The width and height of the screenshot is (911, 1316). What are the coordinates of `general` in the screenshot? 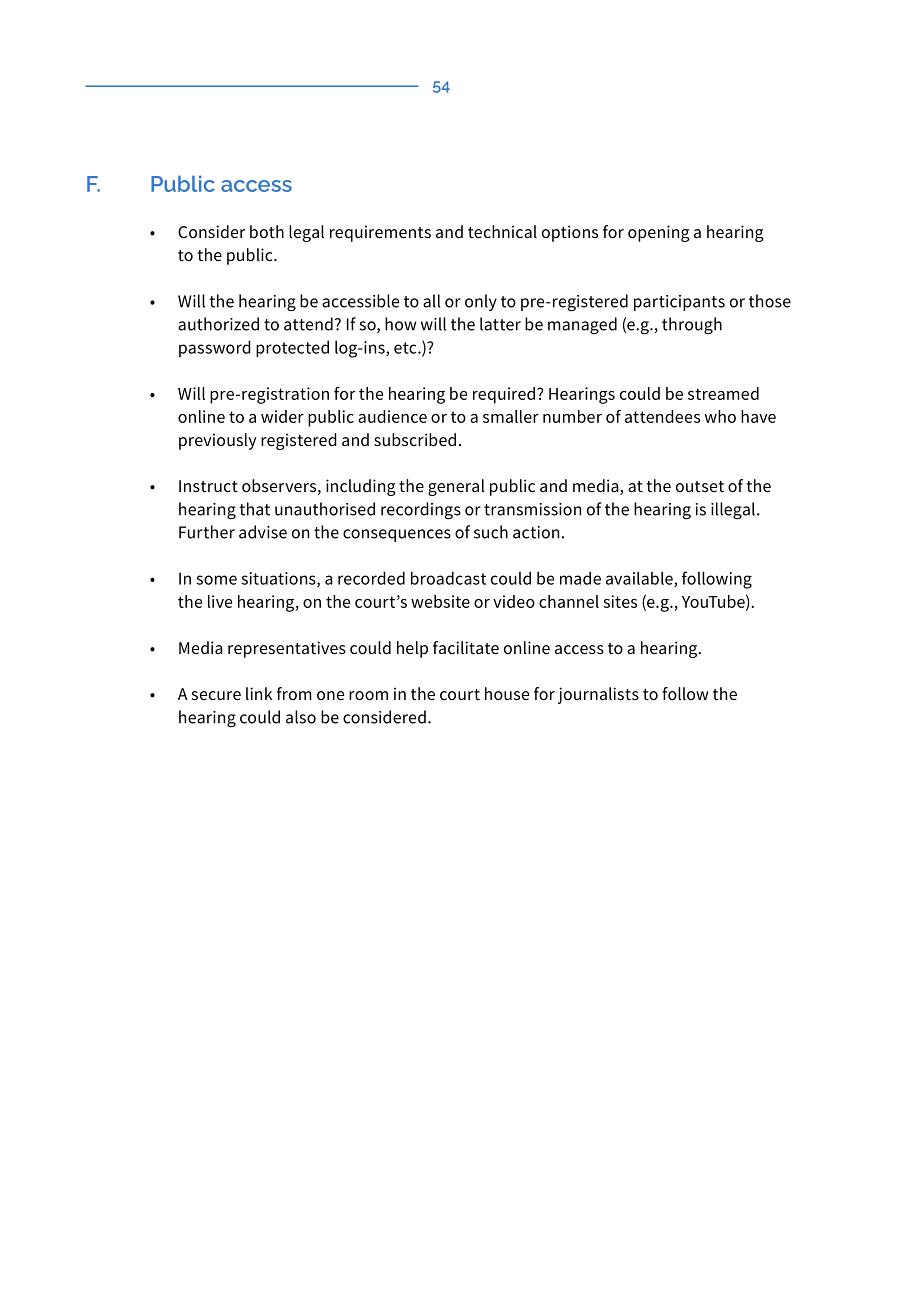 It's located at (456, 487).
